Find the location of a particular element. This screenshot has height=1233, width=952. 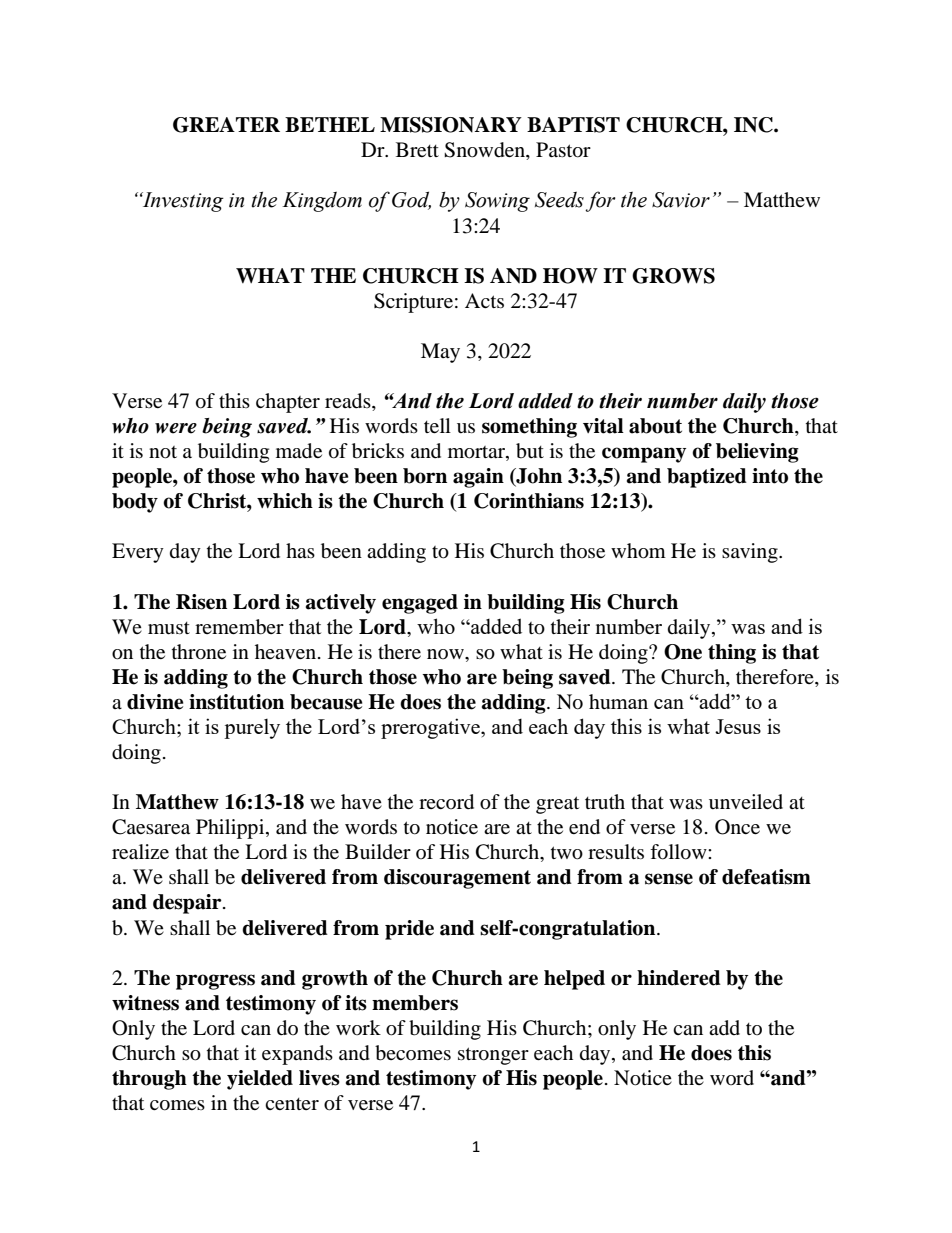

baptized is located at coordinates (707, 478).
